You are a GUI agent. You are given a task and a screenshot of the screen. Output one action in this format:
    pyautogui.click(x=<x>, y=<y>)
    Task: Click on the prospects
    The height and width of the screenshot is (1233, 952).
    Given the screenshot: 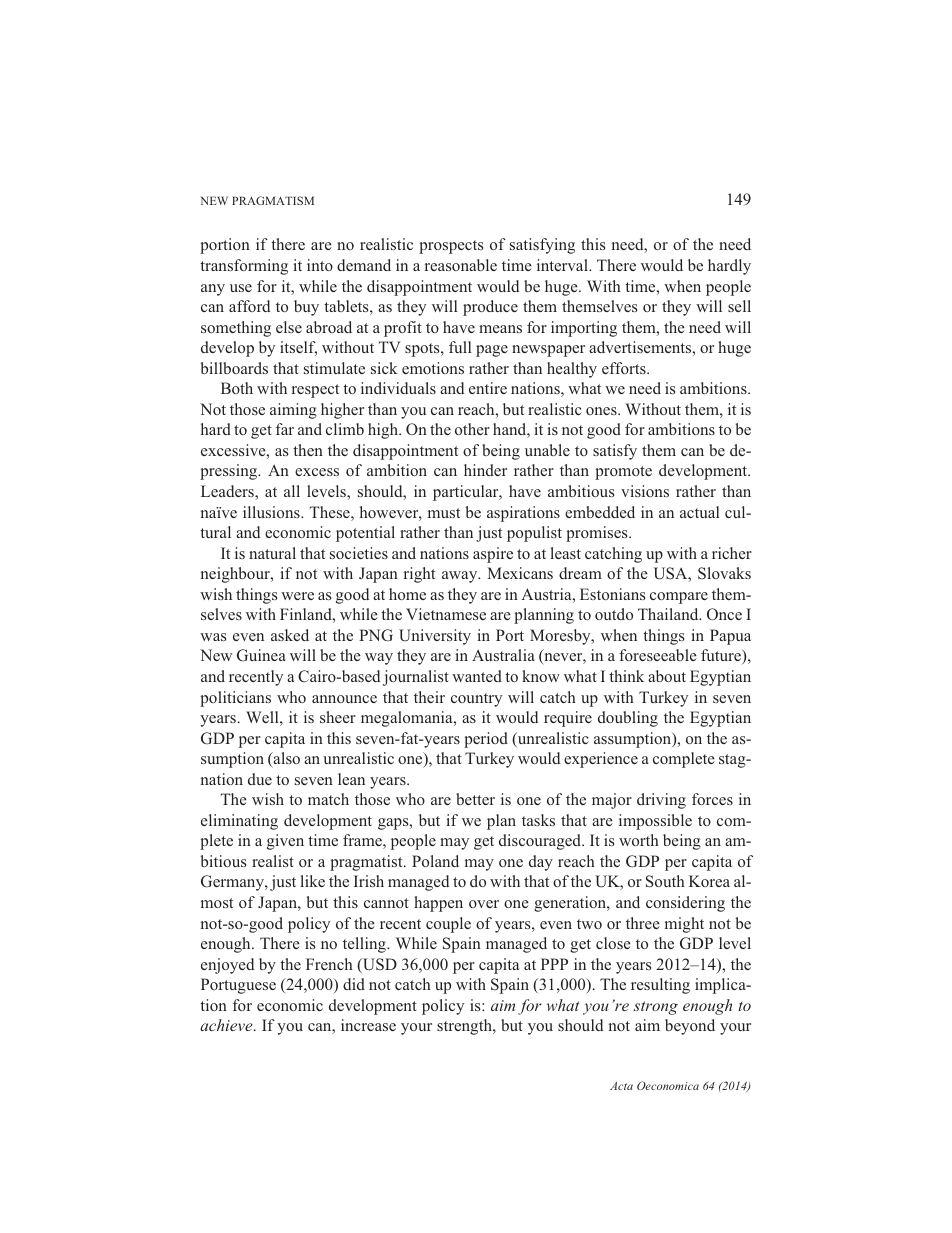 What is the action you would take?
    pyautogui.click(x=451, y=247)
